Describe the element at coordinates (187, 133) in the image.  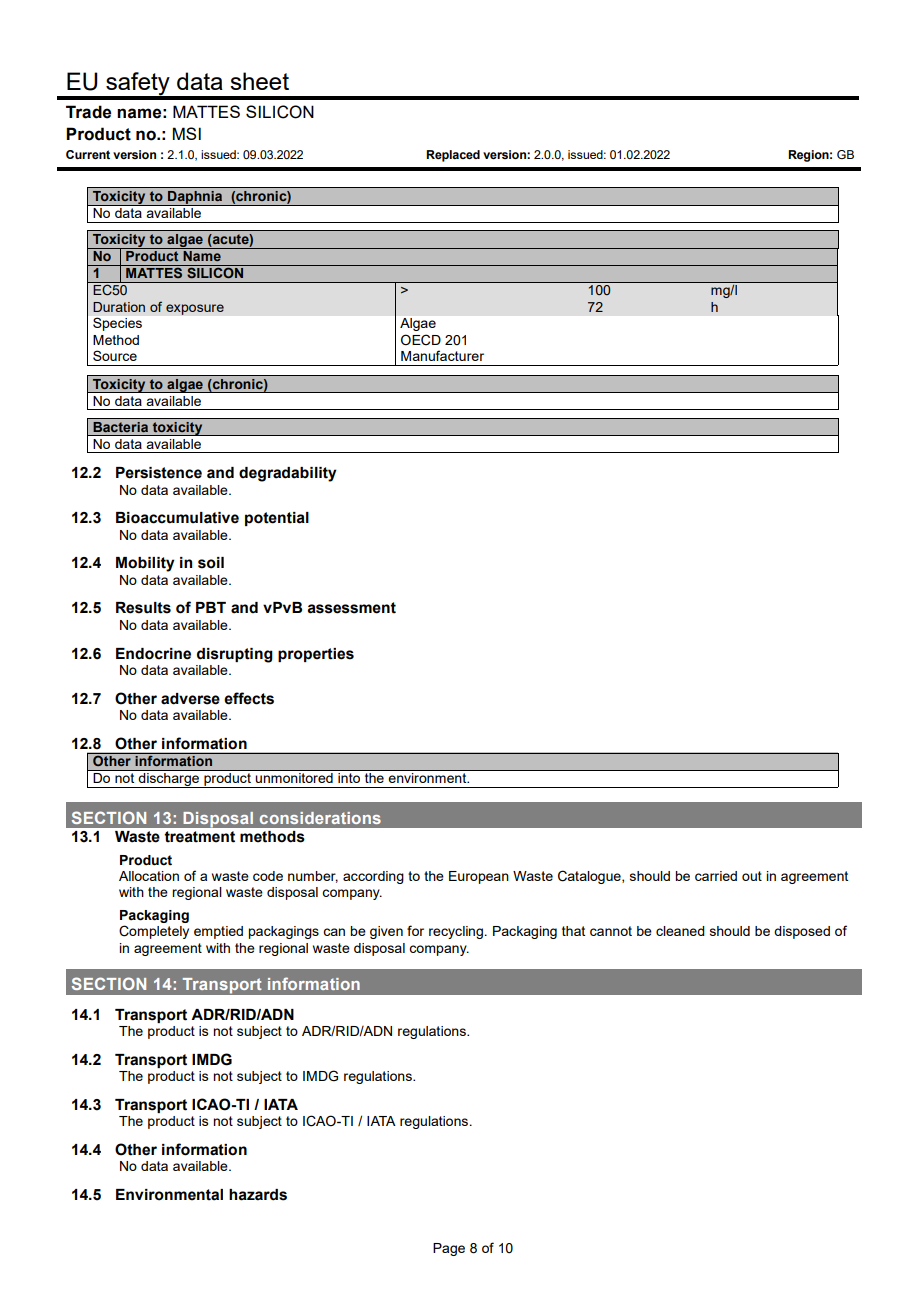
I see `MSI` at that location.
